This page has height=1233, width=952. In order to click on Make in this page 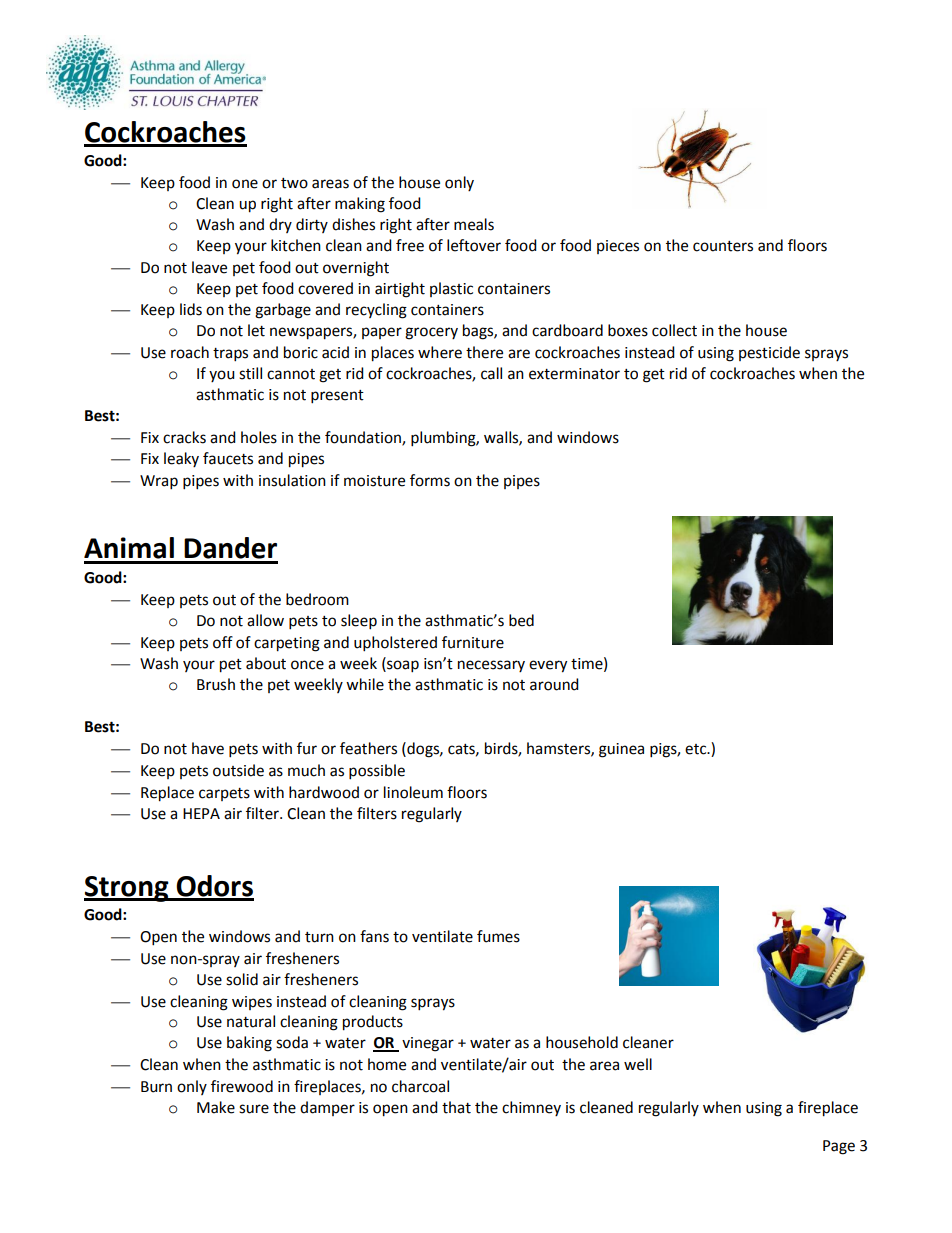, I will do `click(216, 1107)`.
